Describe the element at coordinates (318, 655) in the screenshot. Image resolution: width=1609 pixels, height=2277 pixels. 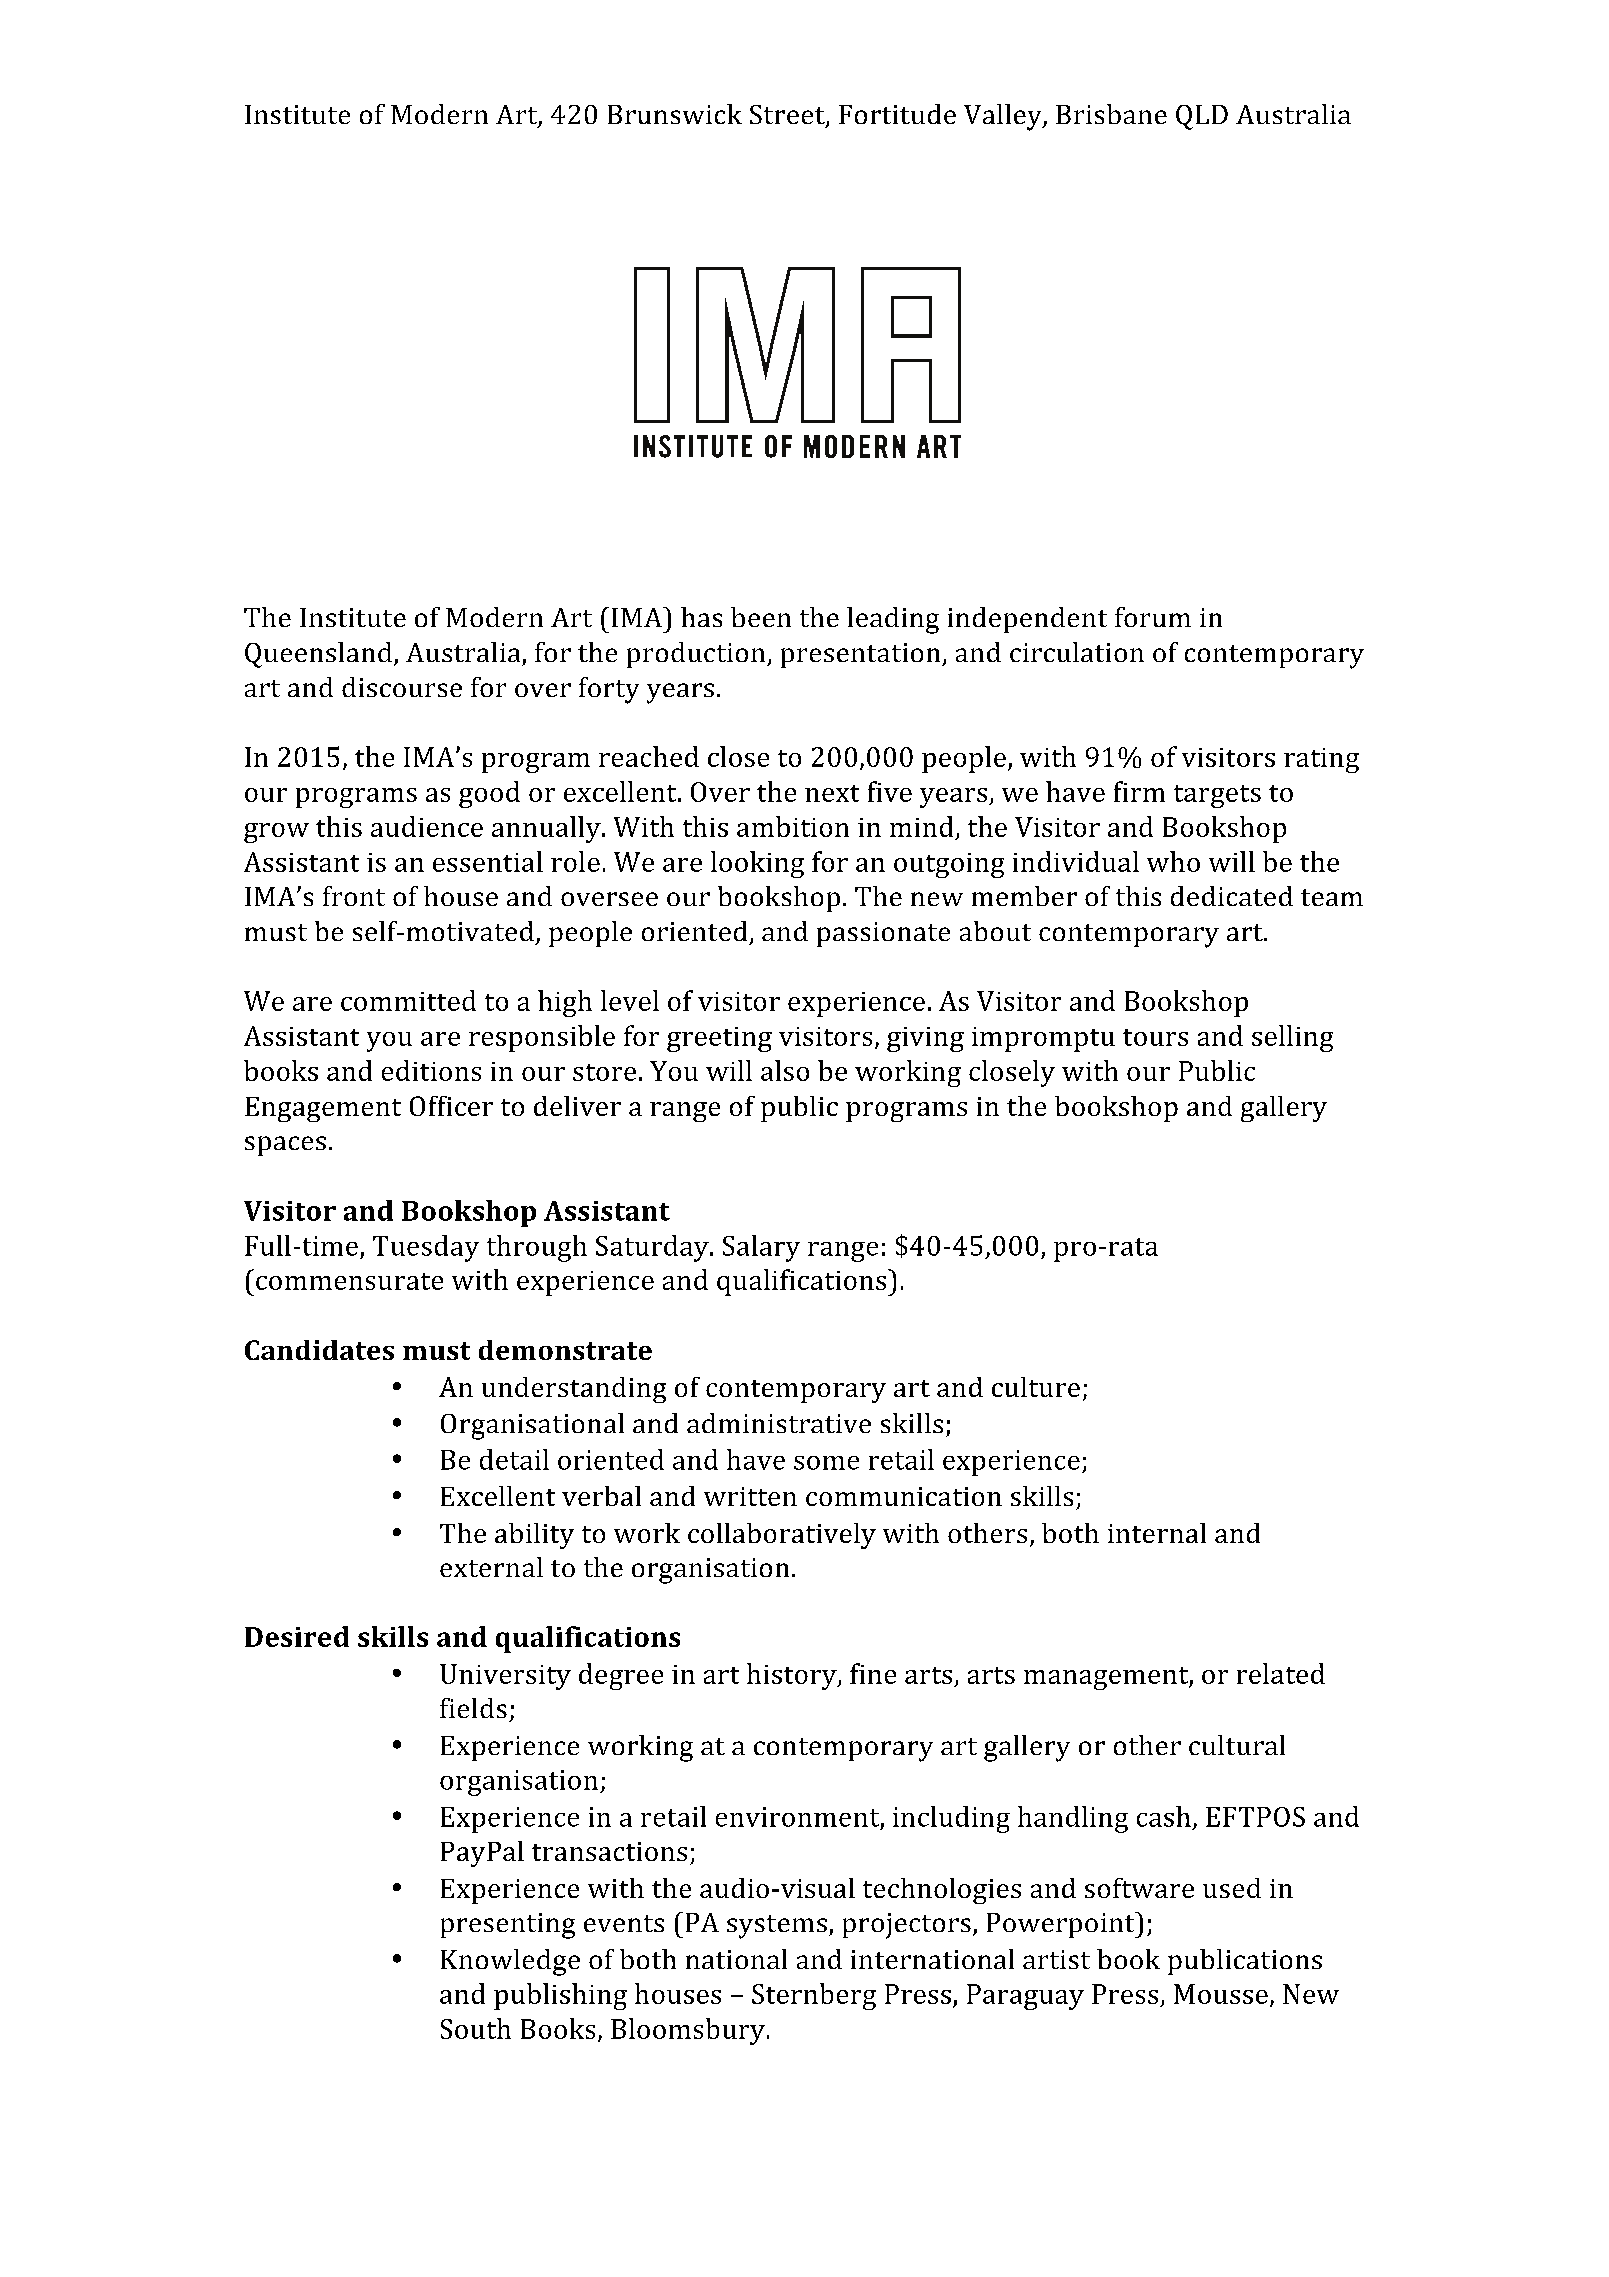
I see `Queensland` at that location.
